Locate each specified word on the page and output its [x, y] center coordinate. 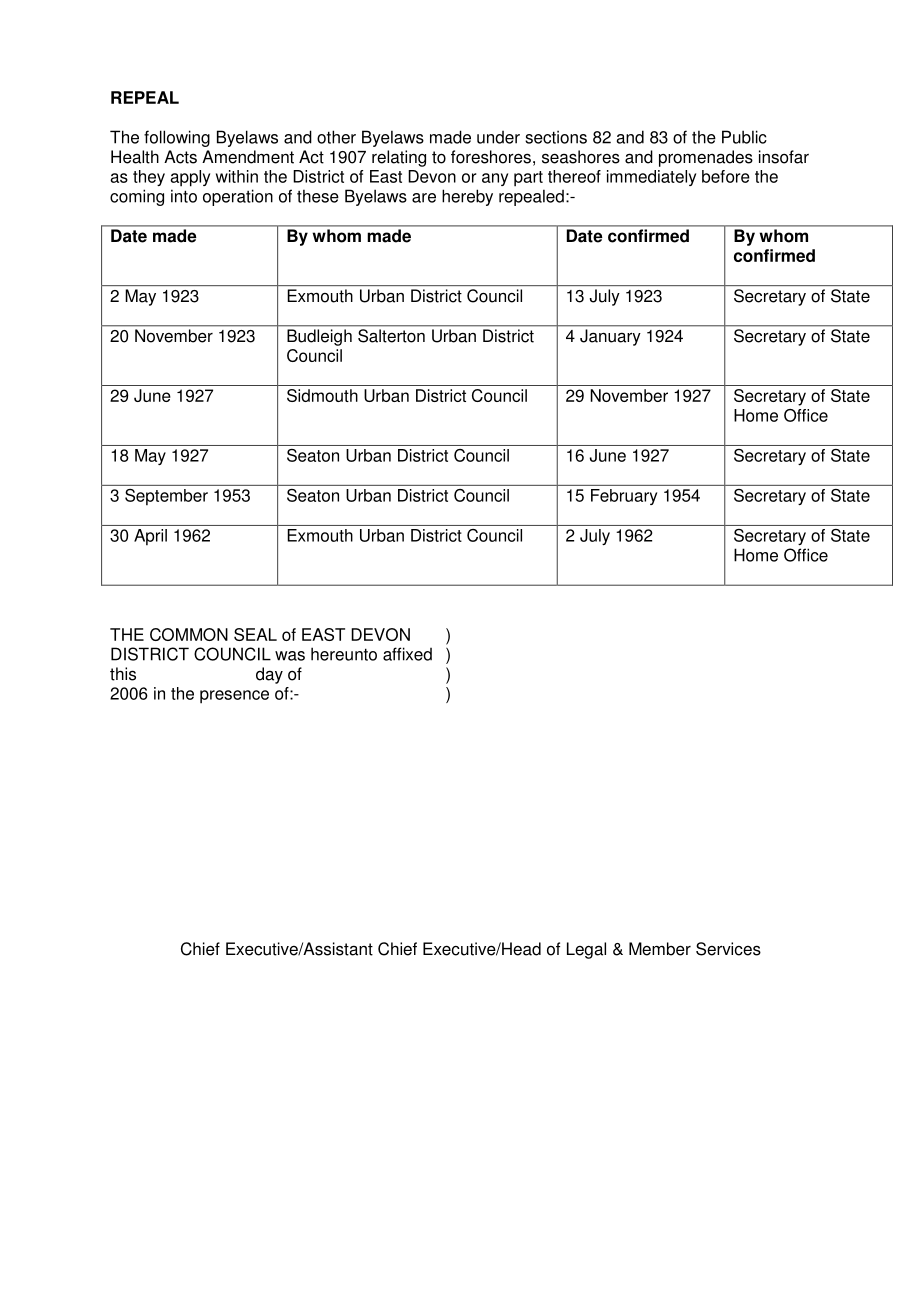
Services [728, 949]
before [726, 176]
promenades [706, 158]
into [184, 196]
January [610, 337]
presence [234, 697]
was [290, 656]
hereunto [344, 654]
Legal [586, 950]
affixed [407, 654]
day [269, 675]
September [166, 497]
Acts [180, 157]
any [495, 179]
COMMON [189, 634]
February [624, 497]
